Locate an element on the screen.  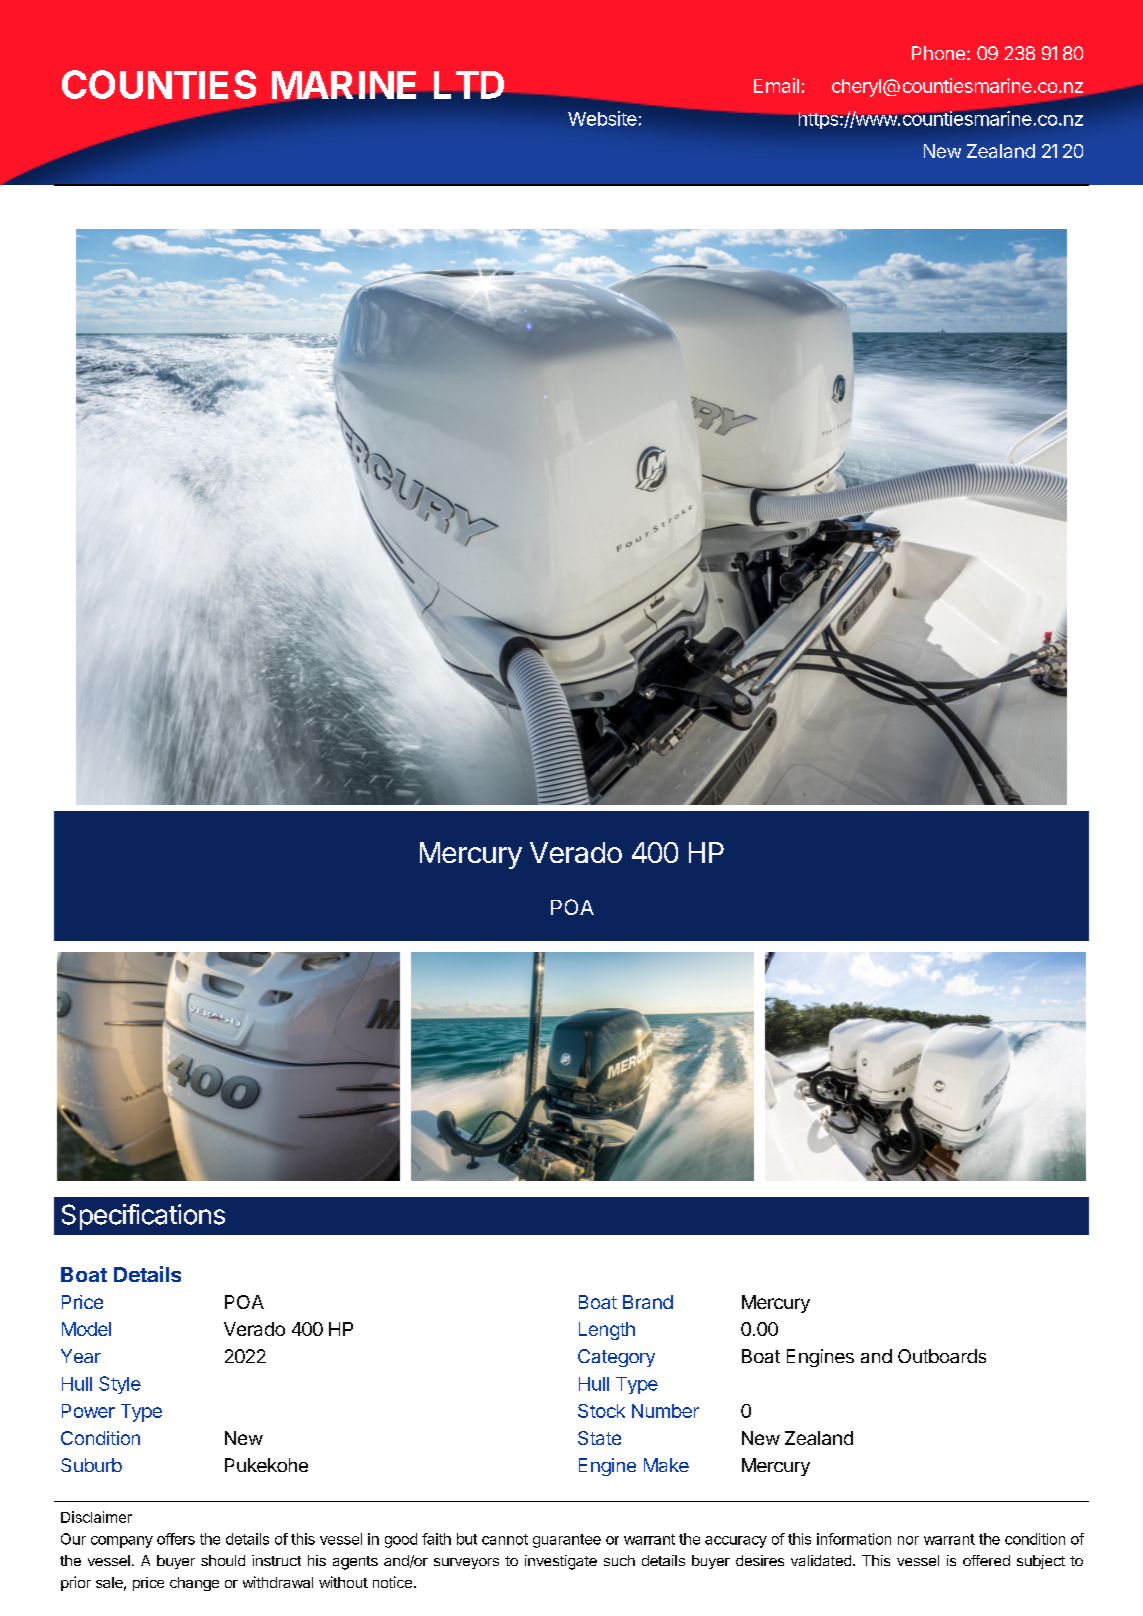
Length is located at coordinates (607, 1331).
